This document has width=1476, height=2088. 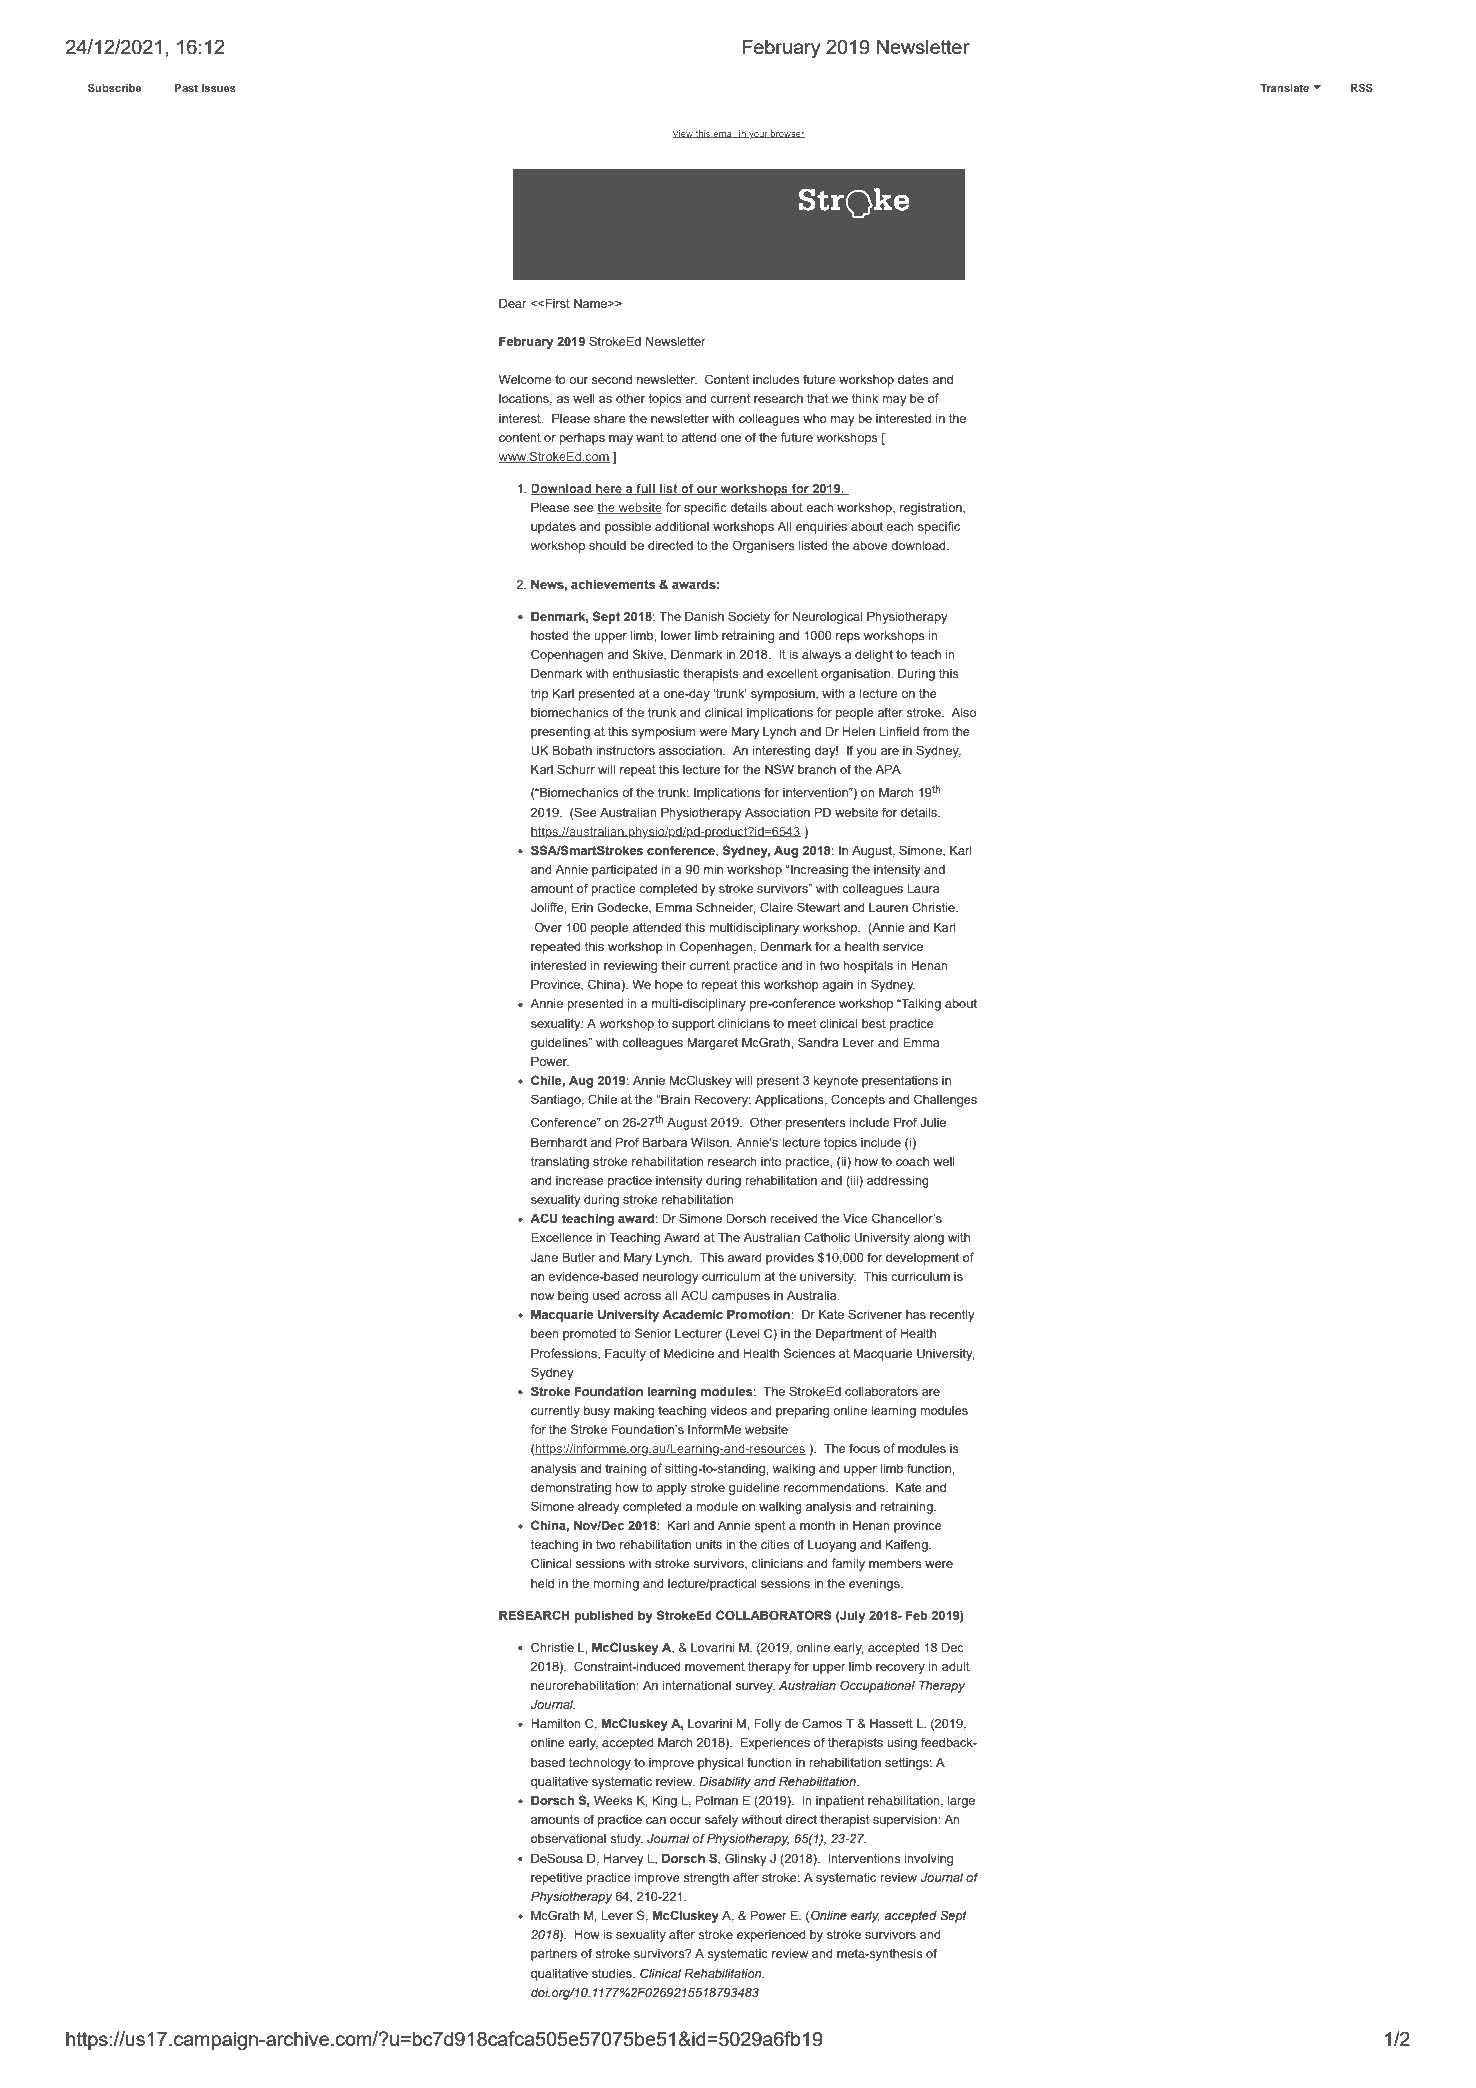 I want to click on Translate, so click(x=1284, y=88).
